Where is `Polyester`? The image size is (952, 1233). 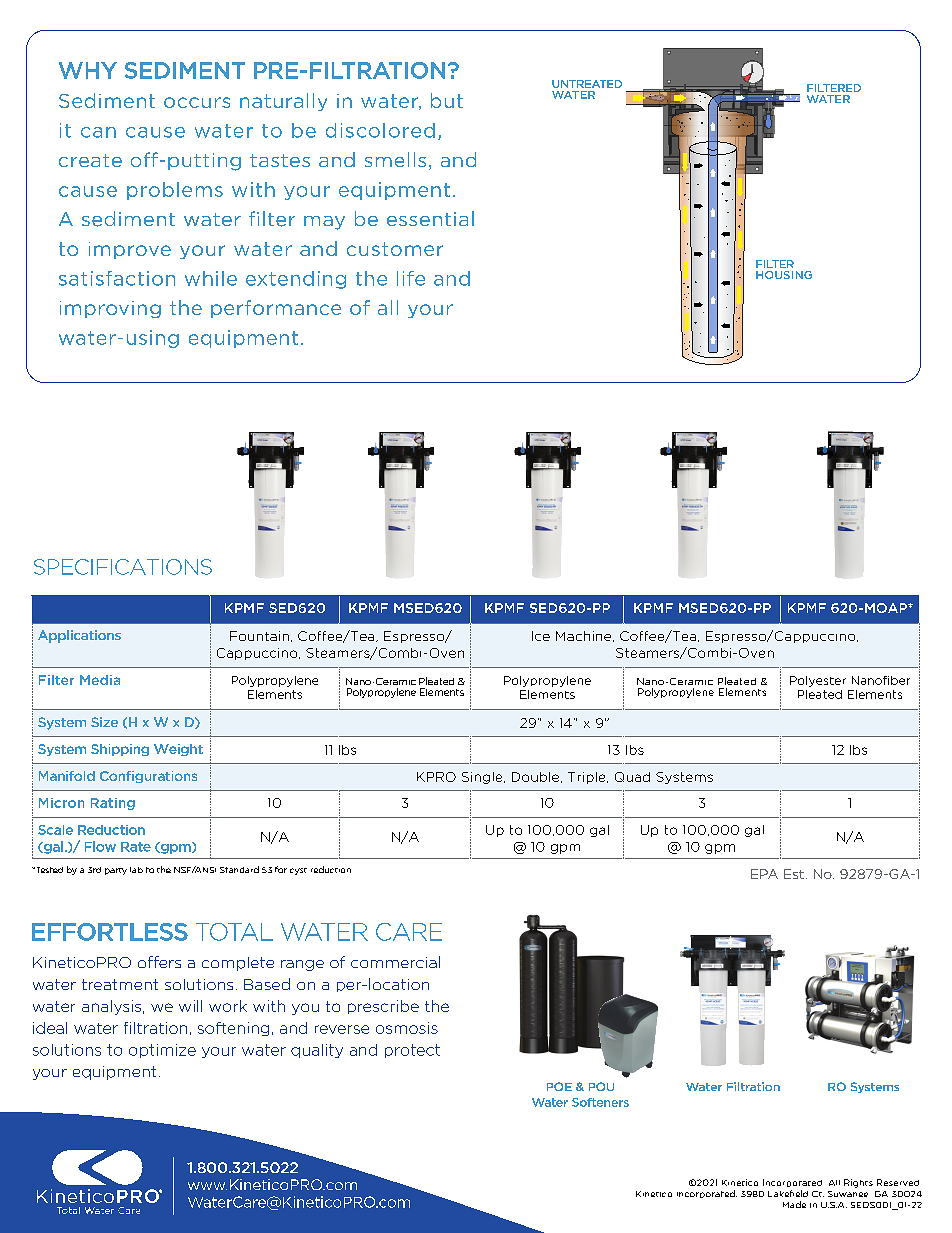
Polyester is located at coordinates (818, 681).
